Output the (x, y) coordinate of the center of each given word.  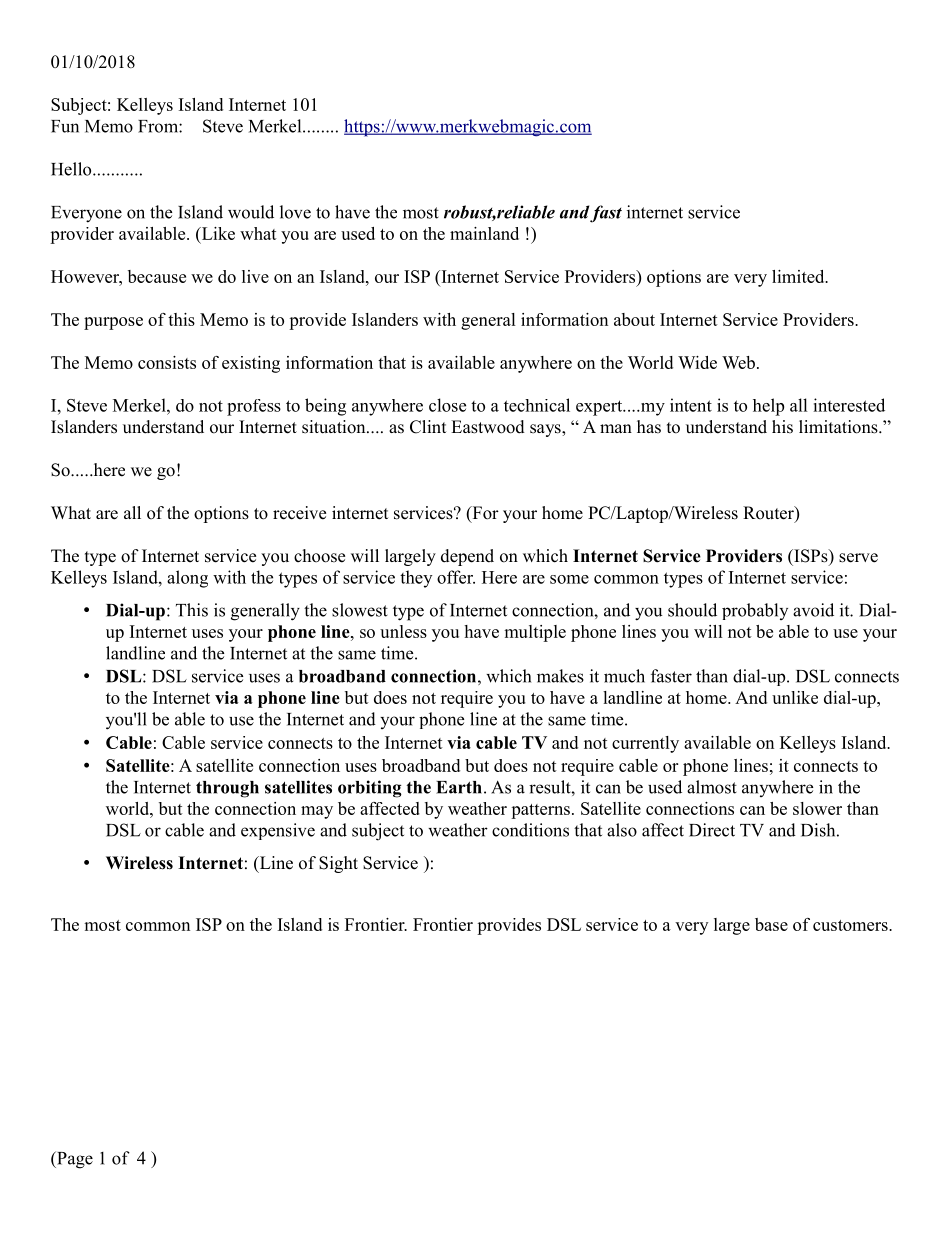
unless (403, 631)
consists (167, 362)
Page (74, 1160)
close (447, 405)
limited (799, 276)
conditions (530, 830)
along (187, 579)
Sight (338, 864)
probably (755, 611)
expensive (278, 831)
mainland (484, 233)
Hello (72, 169)
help (768, 407)
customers (851, 925)
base (771, 924)
